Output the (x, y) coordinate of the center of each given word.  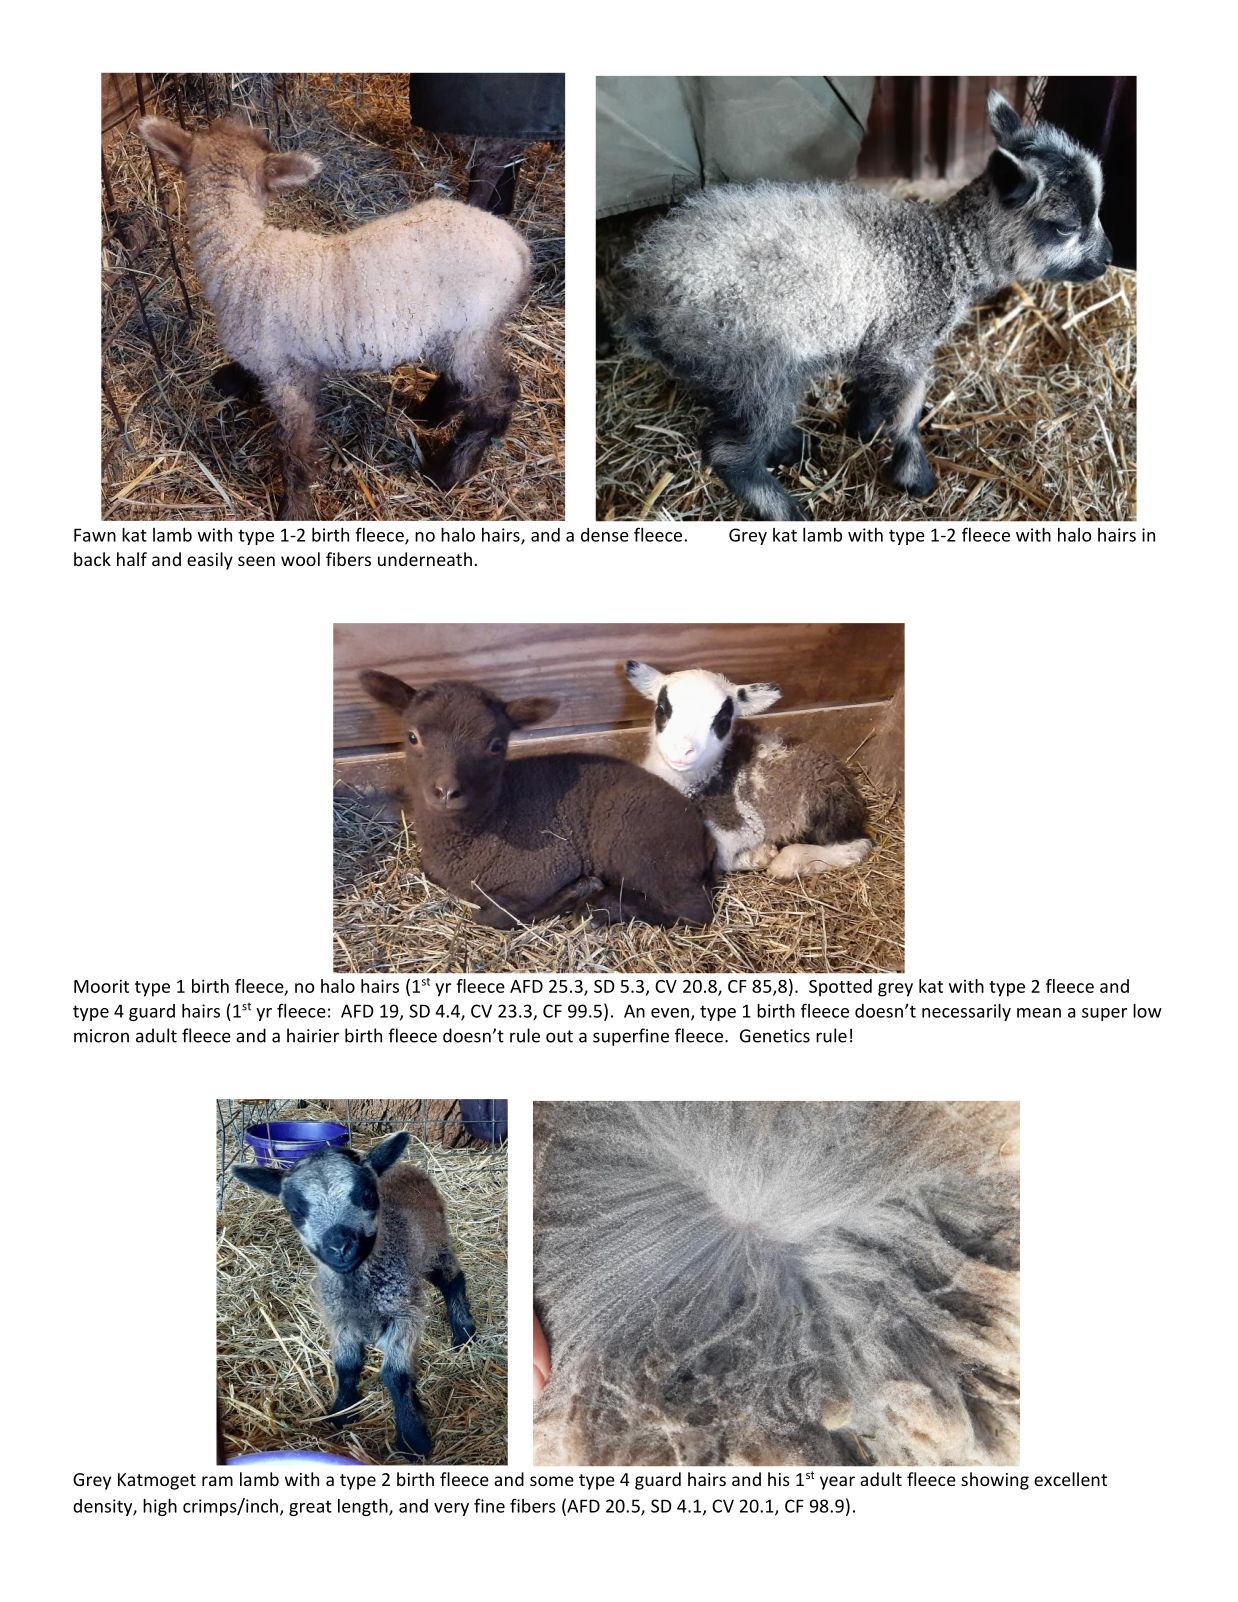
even (670, 1013)
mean (1039, 1013)
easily (210, 561)
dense (605, 535)
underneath (425, 559)
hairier (313, 1035)
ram (217, 1481)
